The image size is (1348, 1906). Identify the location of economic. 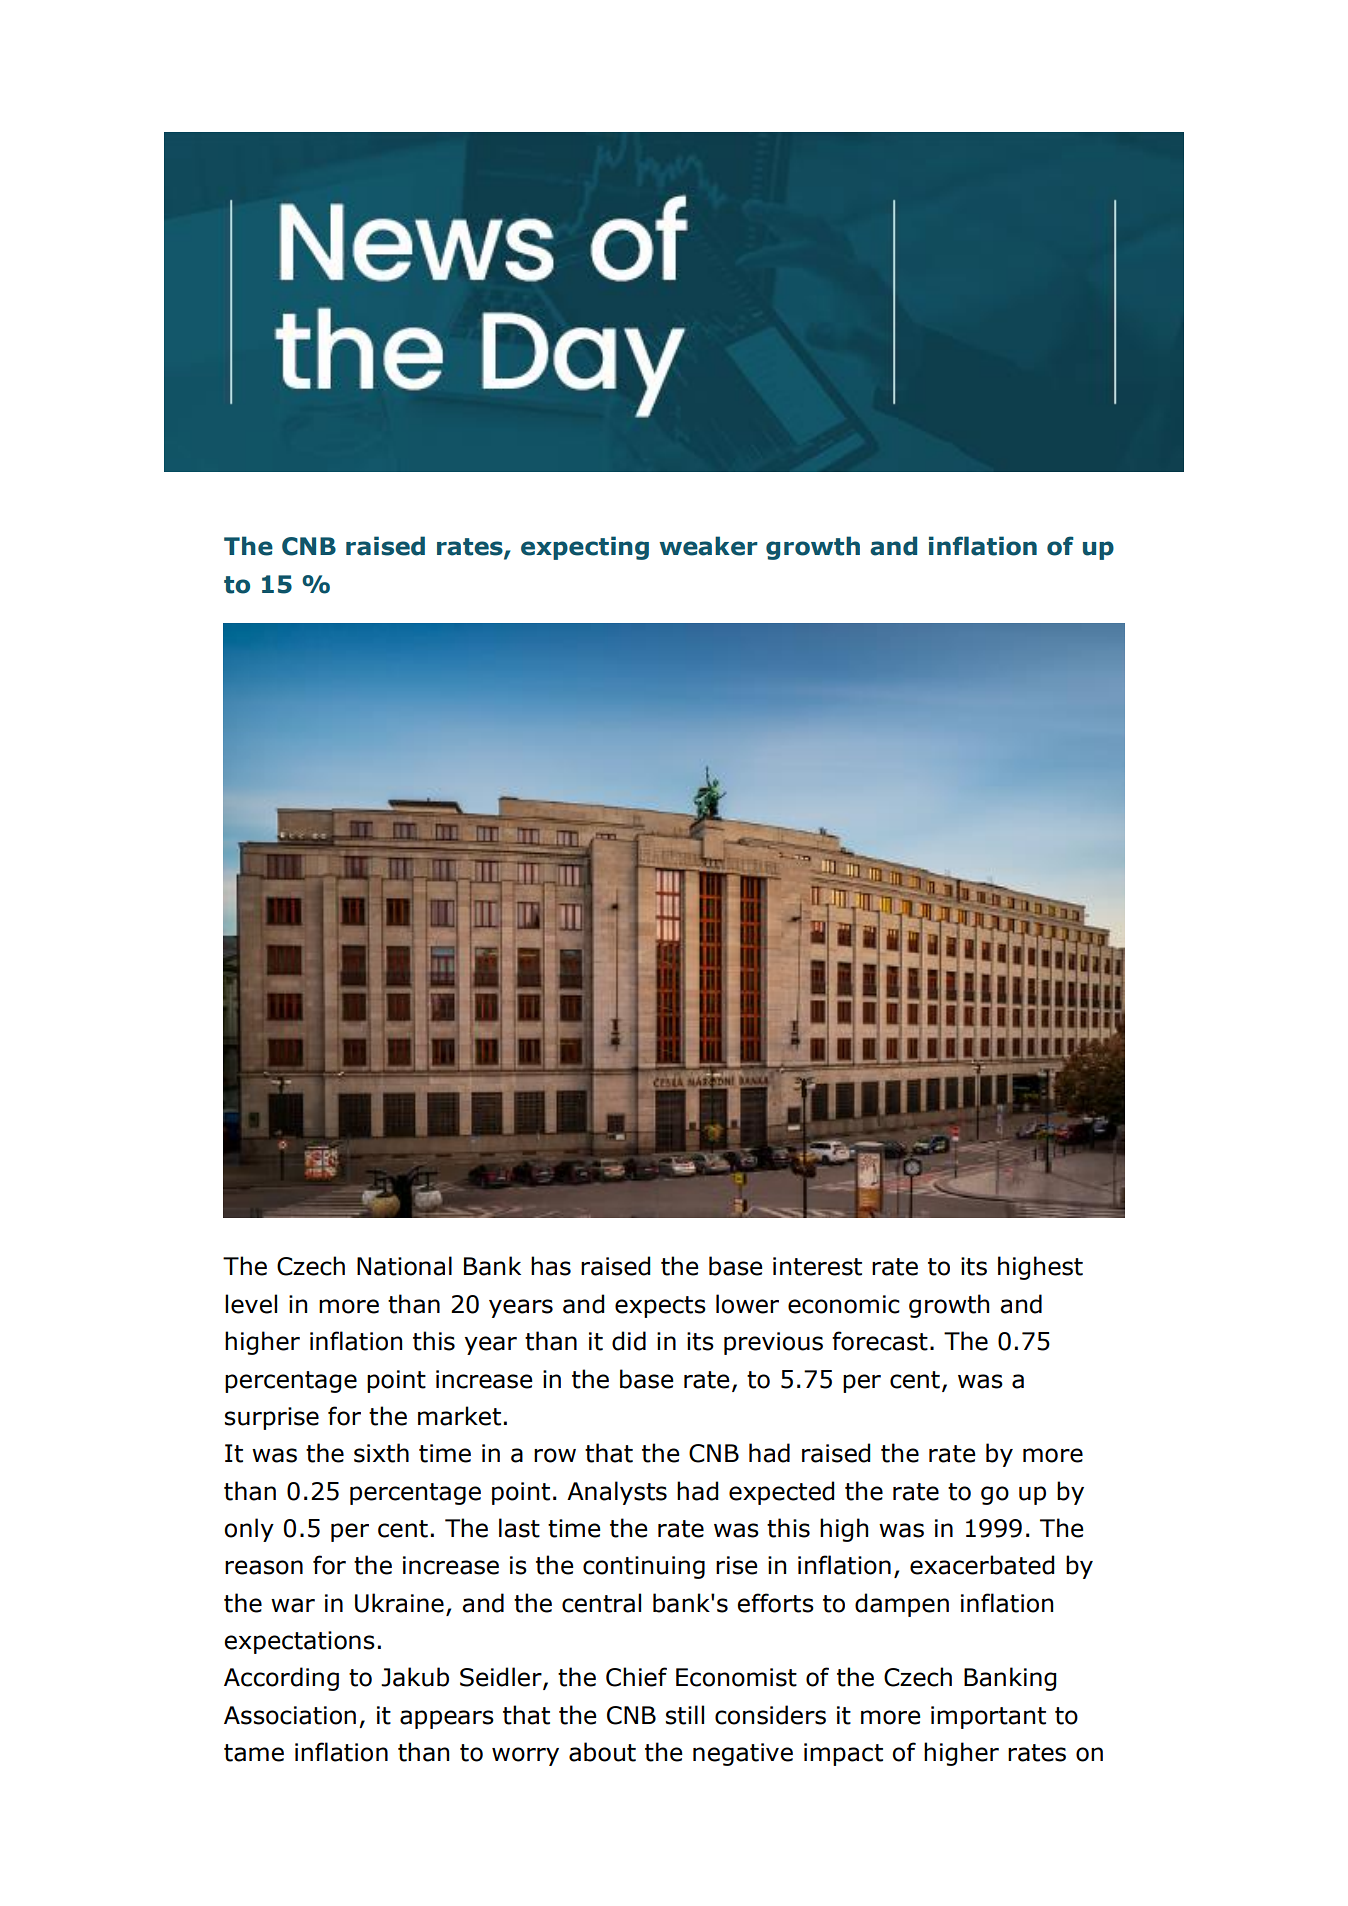
(844, 1304).
